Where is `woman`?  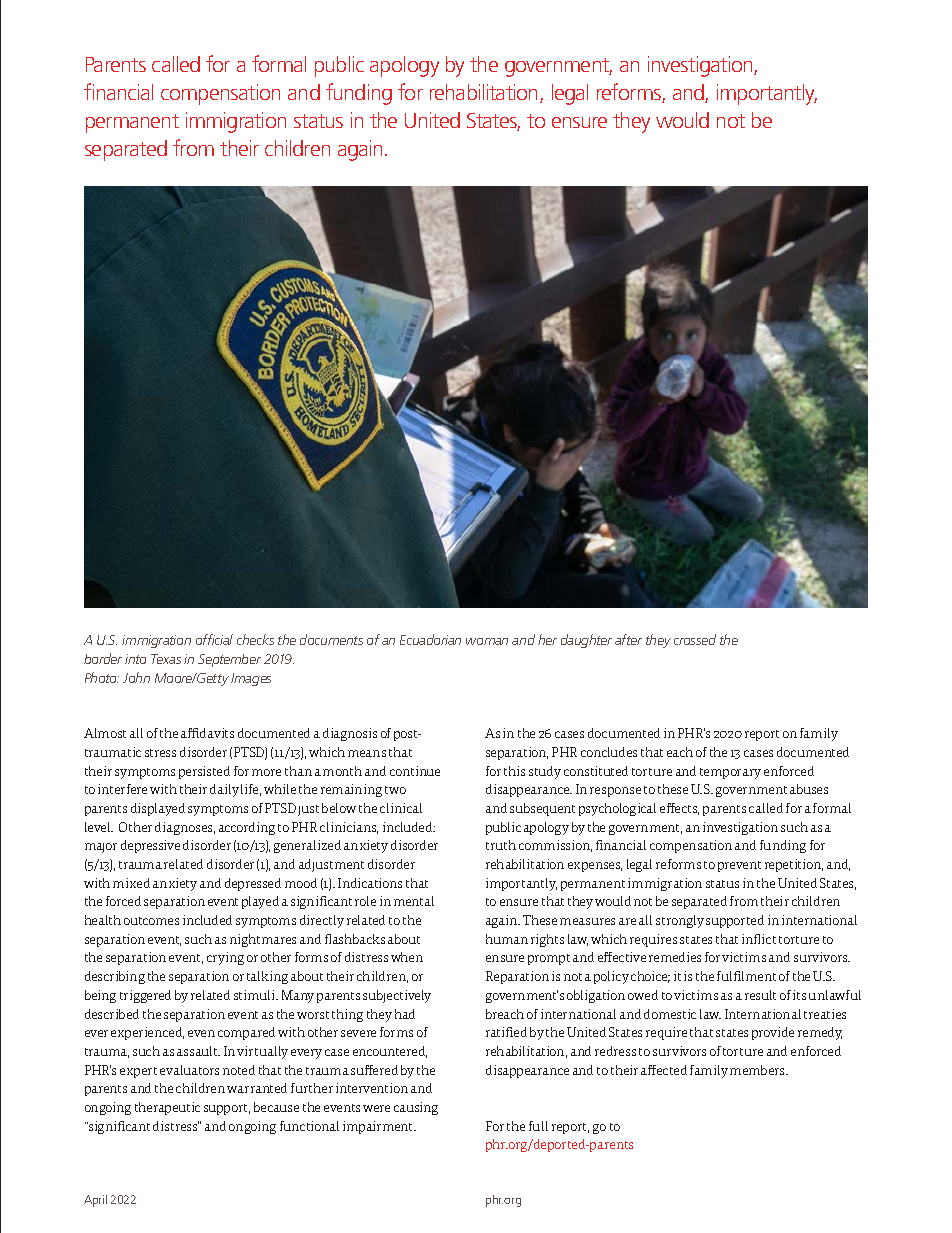 woman is located at coordinates (487, 641).
